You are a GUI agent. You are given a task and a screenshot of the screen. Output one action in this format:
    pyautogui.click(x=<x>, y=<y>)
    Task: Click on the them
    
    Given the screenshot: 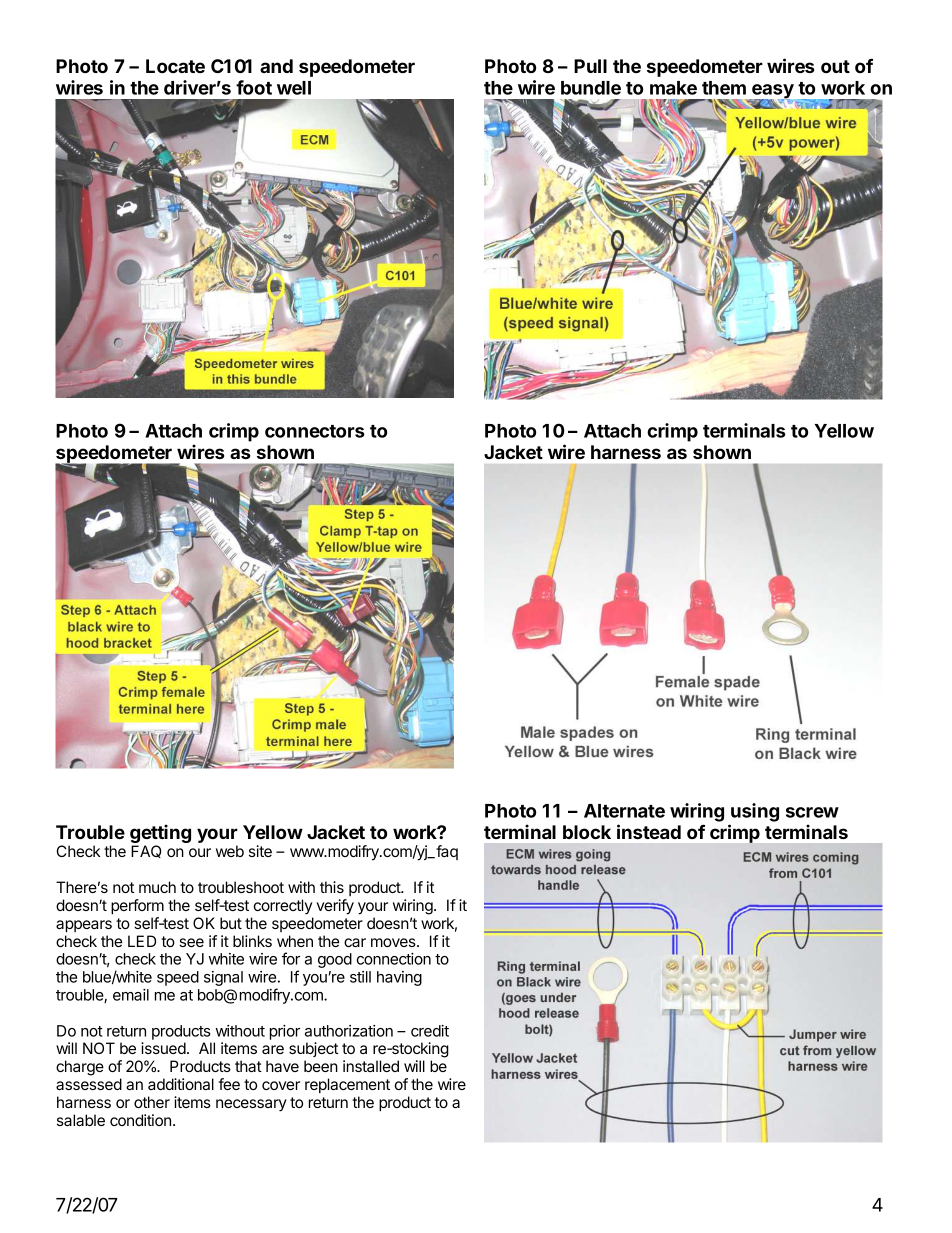 What is the action you would take?
    pyautogui.click(x=724, y=88)
